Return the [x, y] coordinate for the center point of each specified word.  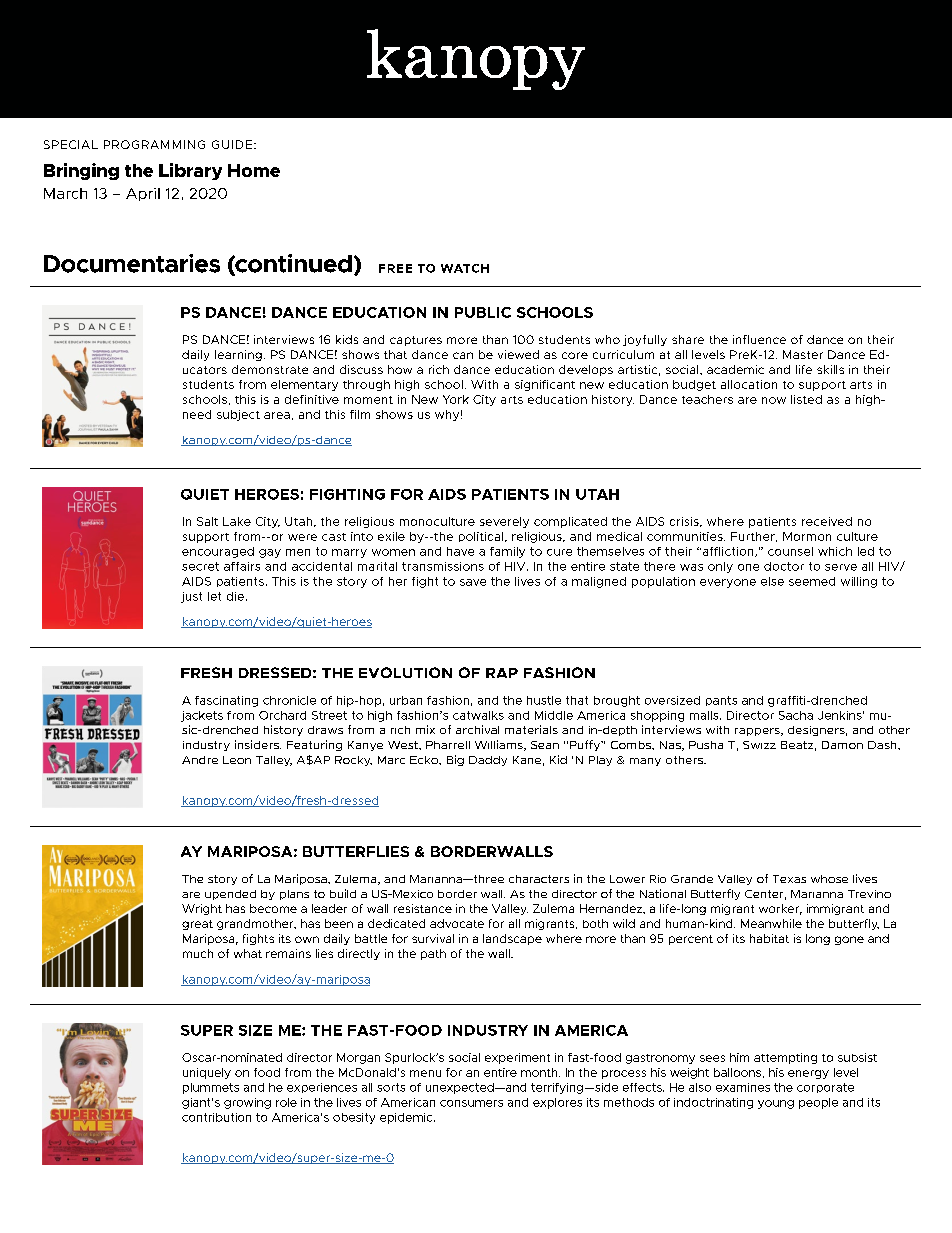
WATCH [465, 268]
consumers [471, 1103]
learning [238, 355]
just [191, 597]
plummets [211, 1088]
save [473, 582]
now [774, 400]
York [456, 399]
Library [190, 171]
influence [759, 339]
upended [230, 895]
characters [539, 879]
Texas [789, 879]
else [772, 581]
